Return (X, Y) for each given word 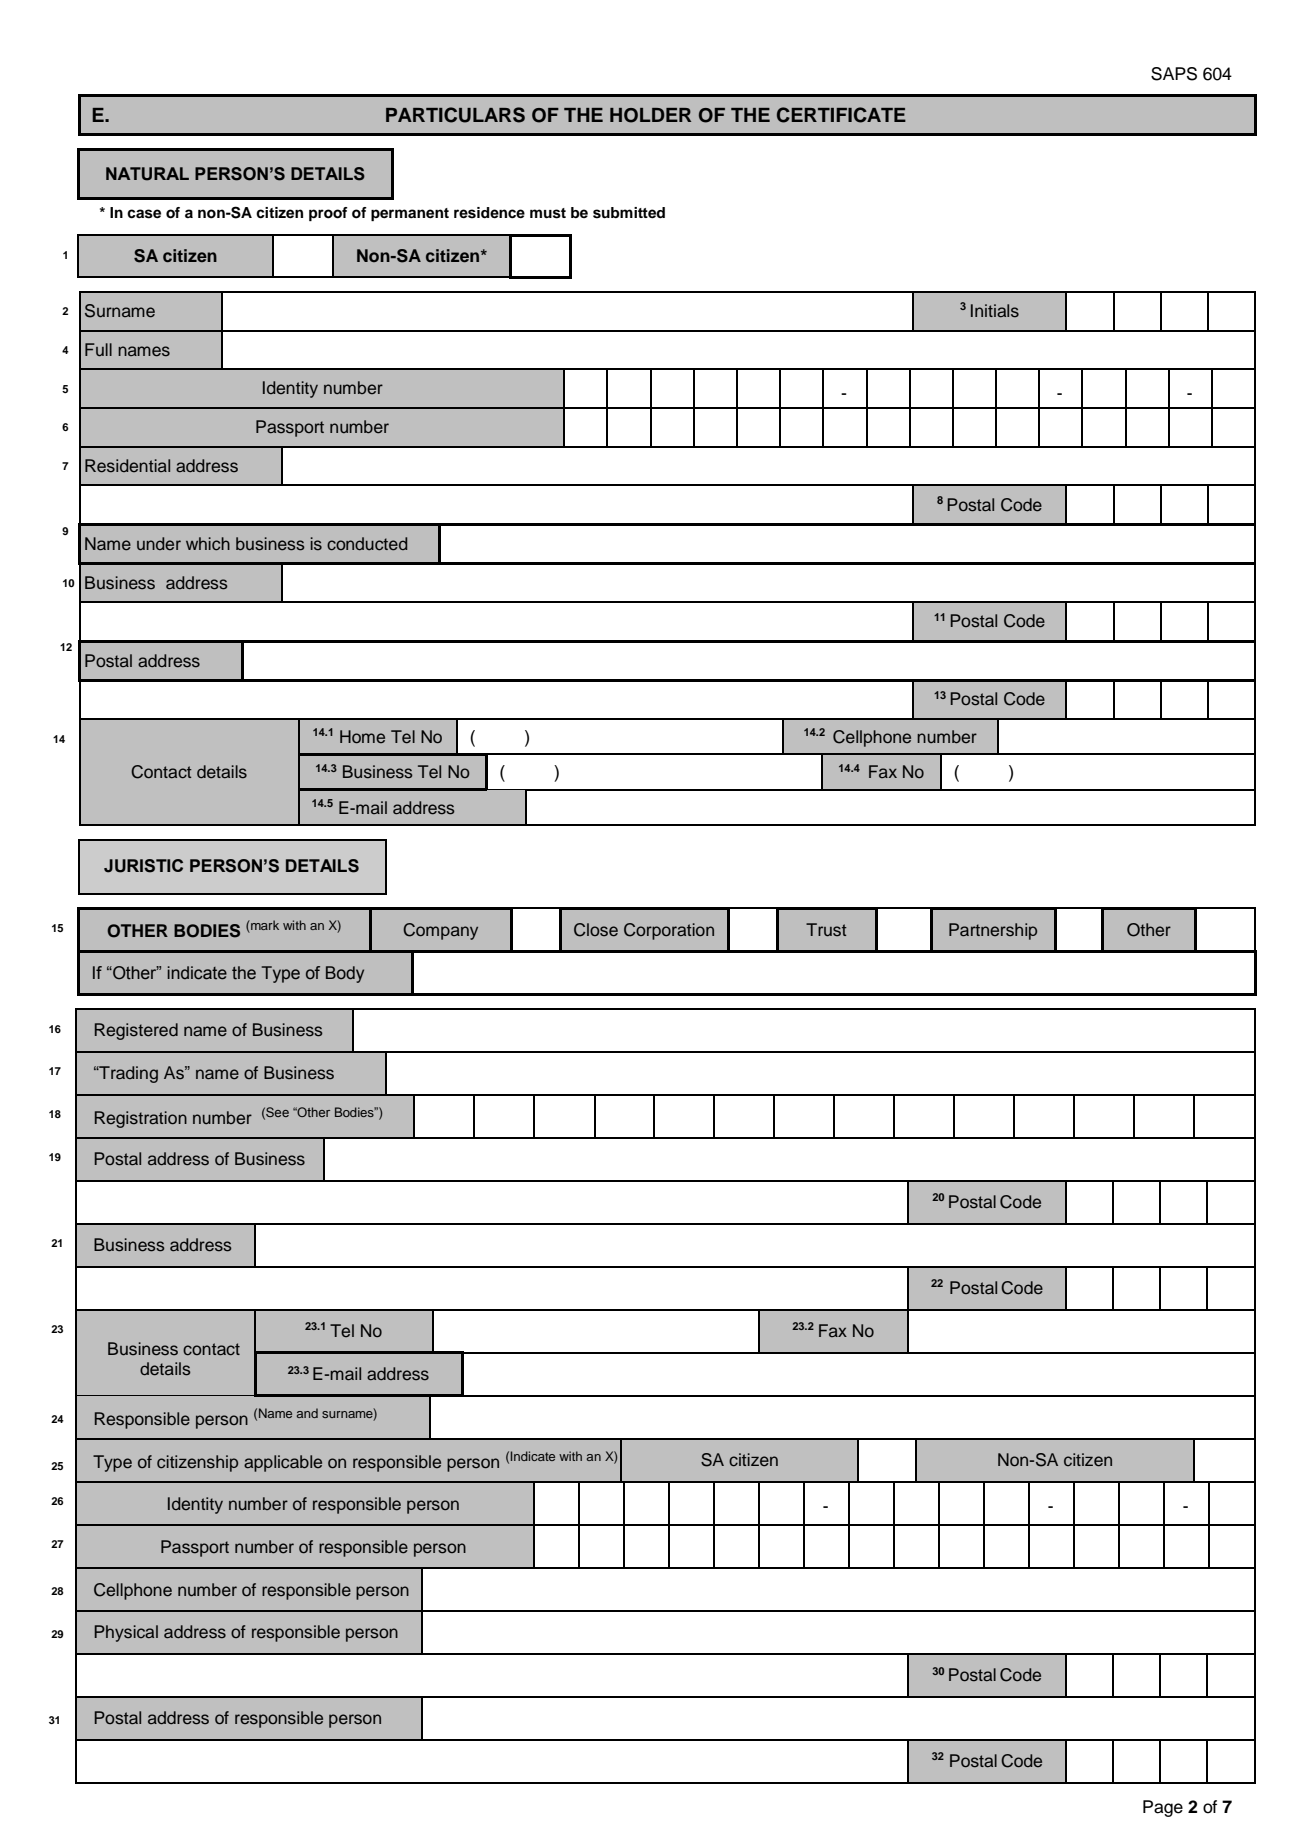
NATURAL (147, 174)
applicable (283, 1463)
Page (1163, 1808)
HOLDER (650, 115)
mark (264, 926)
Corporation (669, 931)
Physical (126, 1633)
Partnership (993, 931)
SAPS (1174, 74)
